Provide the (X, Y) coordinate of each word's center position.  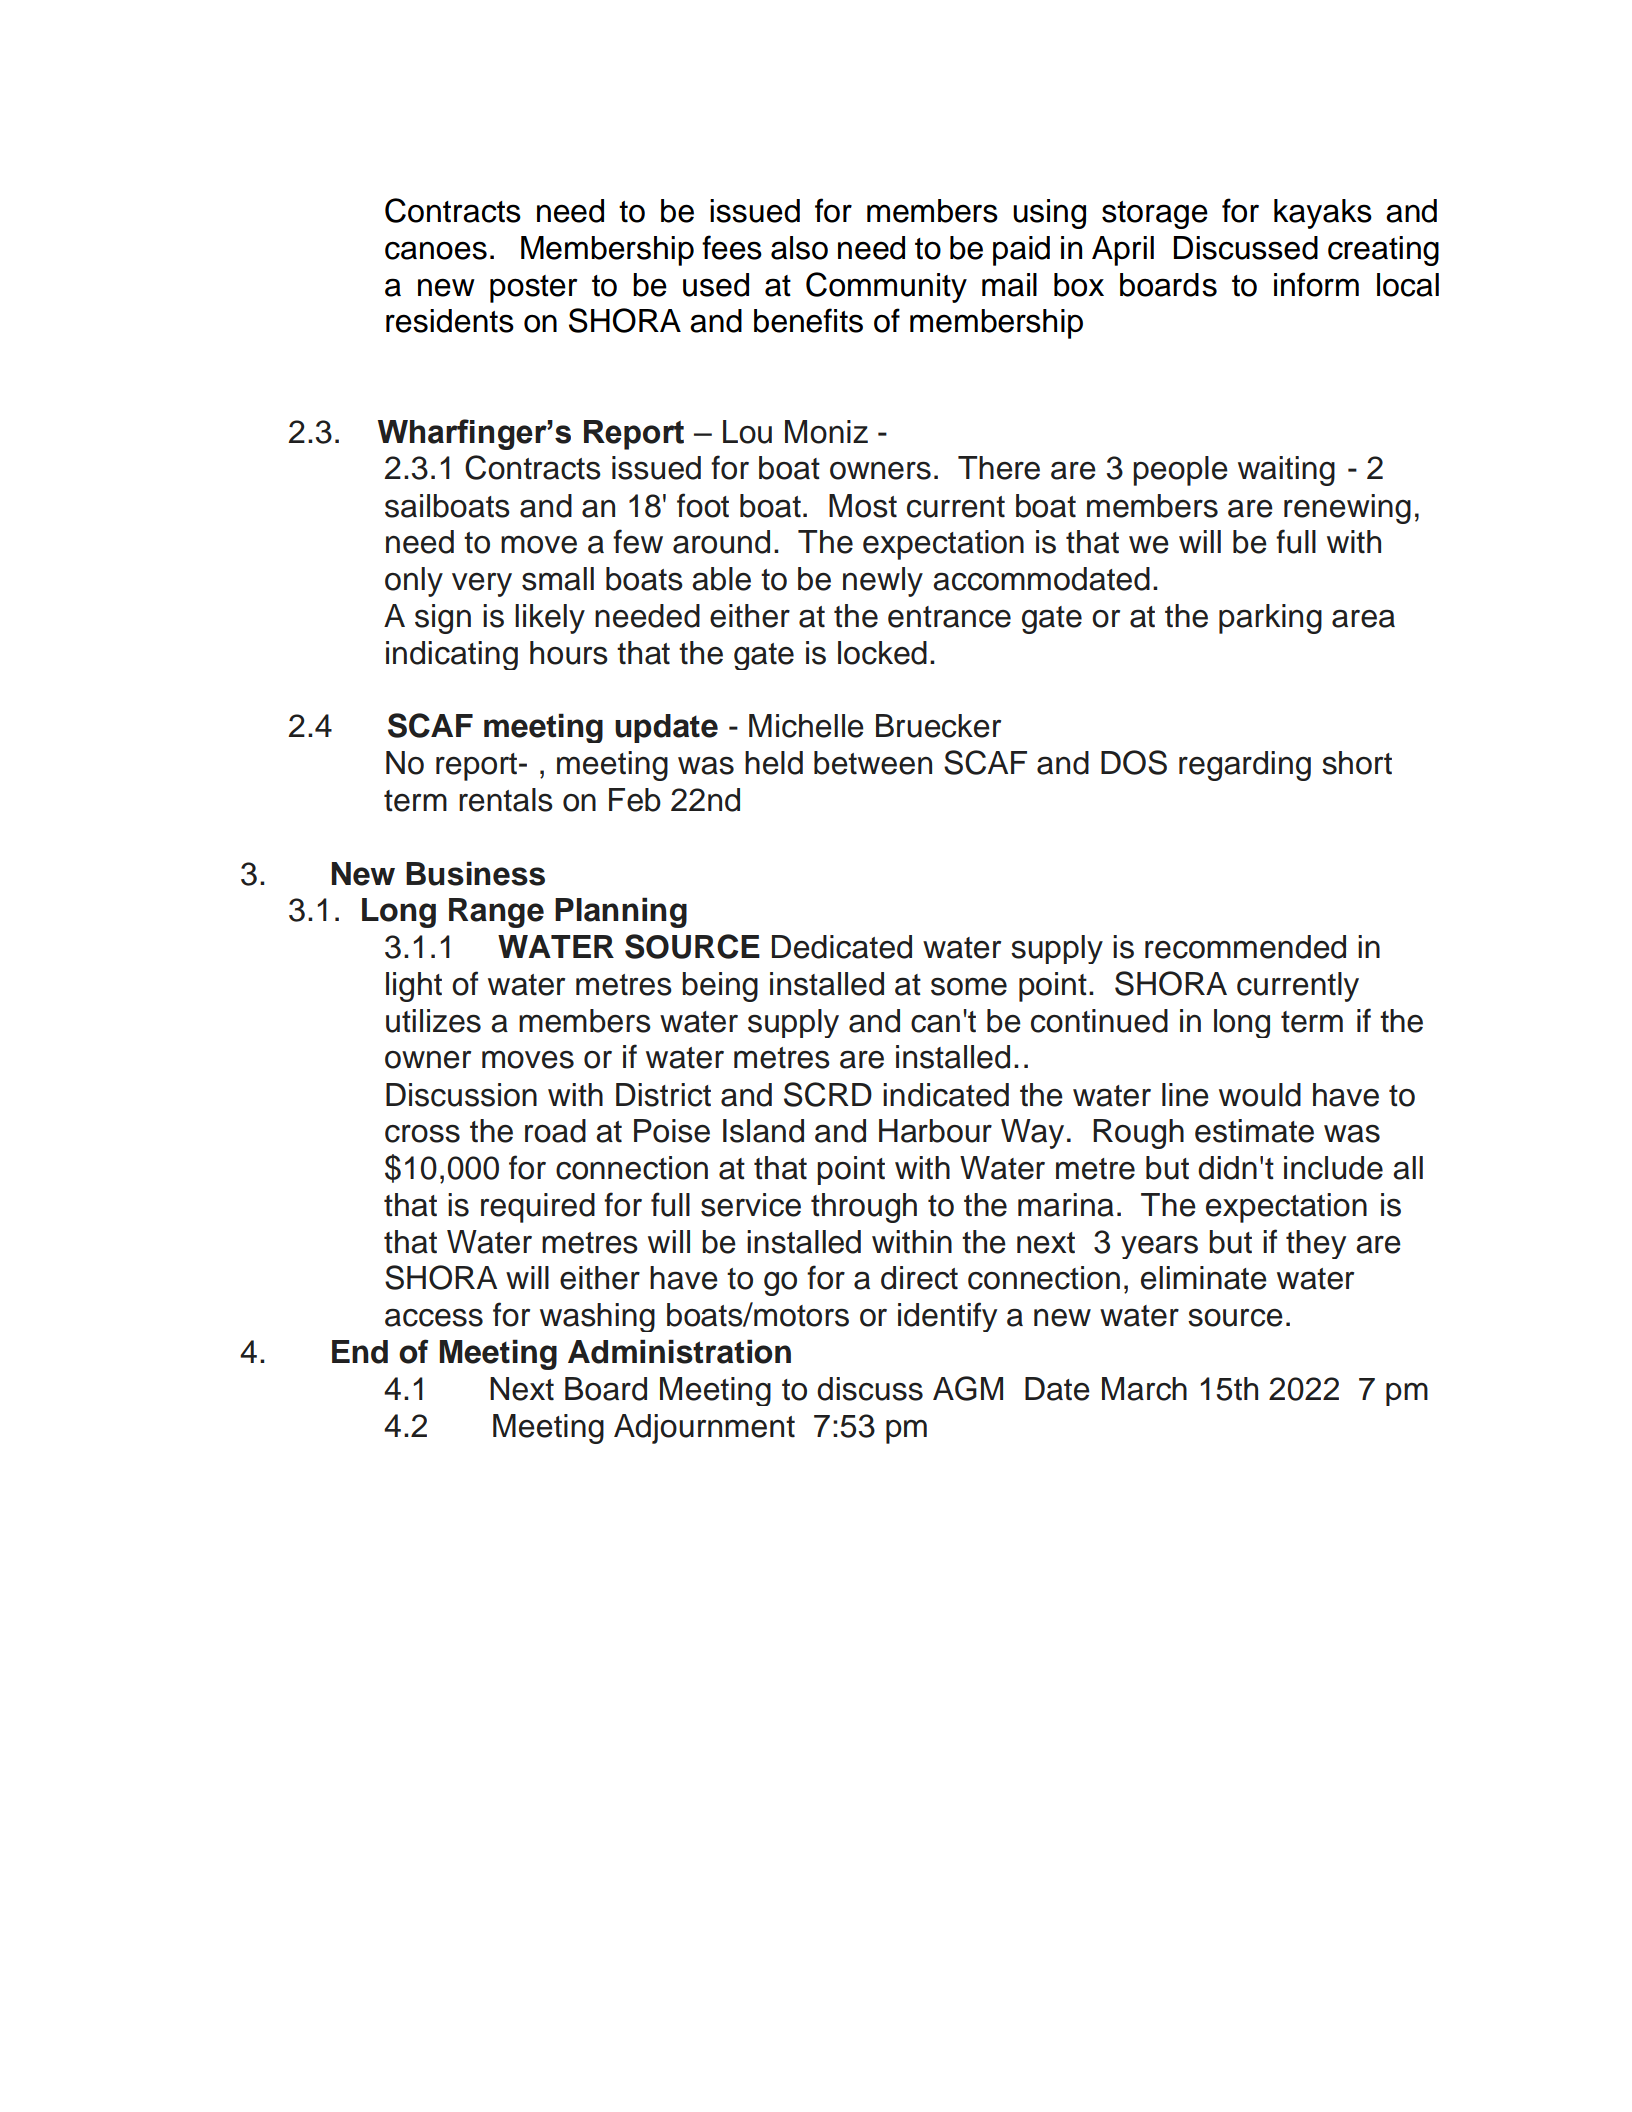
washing (597, 1317)
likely (550, 619)
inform (1316, 284)
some (969, 986)
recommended (1245, 947)
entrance (949, 617)
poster (533, 289)
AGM (968, 1388)
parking (1270, 619)
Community (886, 287)
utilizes (433, 1021)
